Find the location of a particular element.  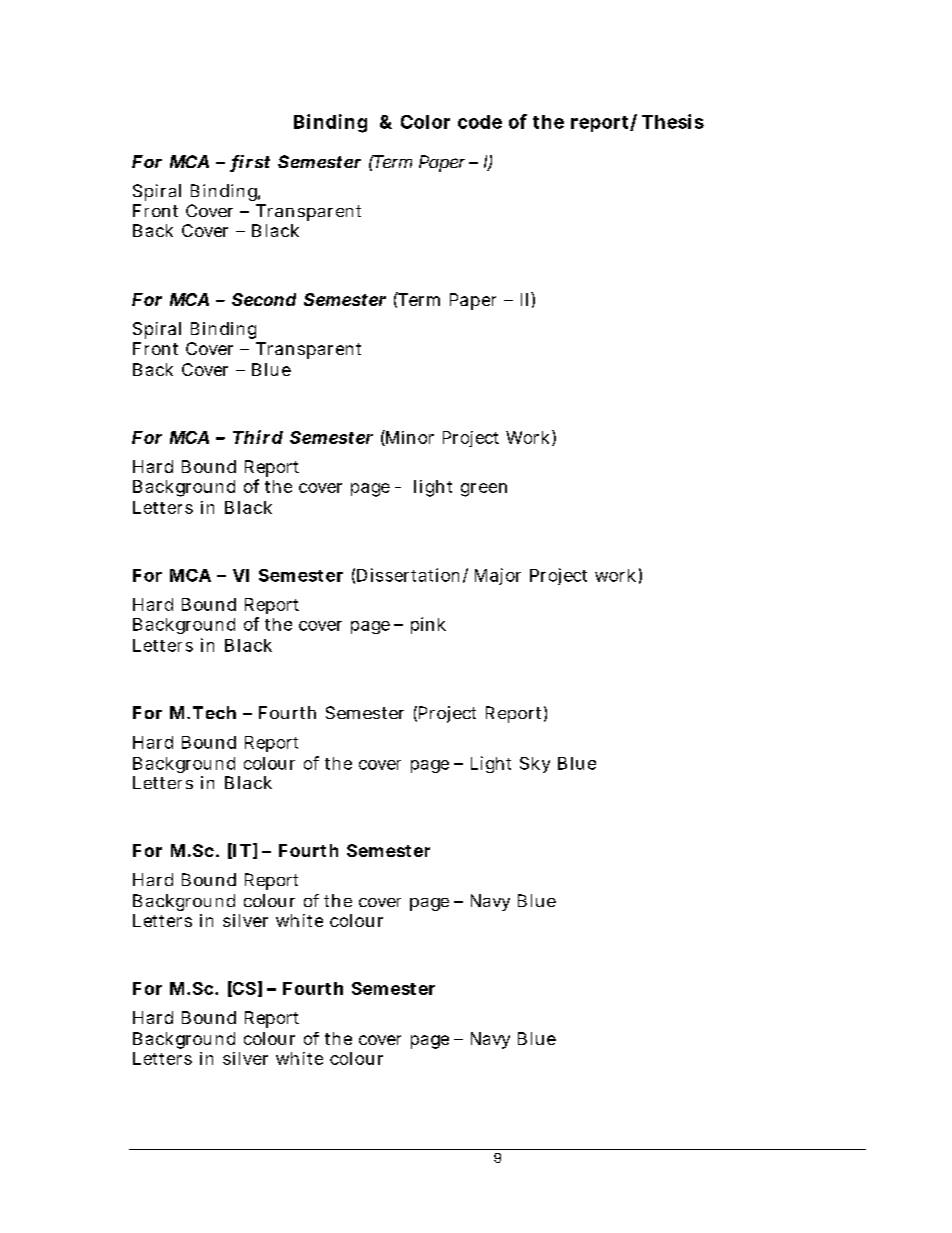

Second is located at coordinates (264, 299).
